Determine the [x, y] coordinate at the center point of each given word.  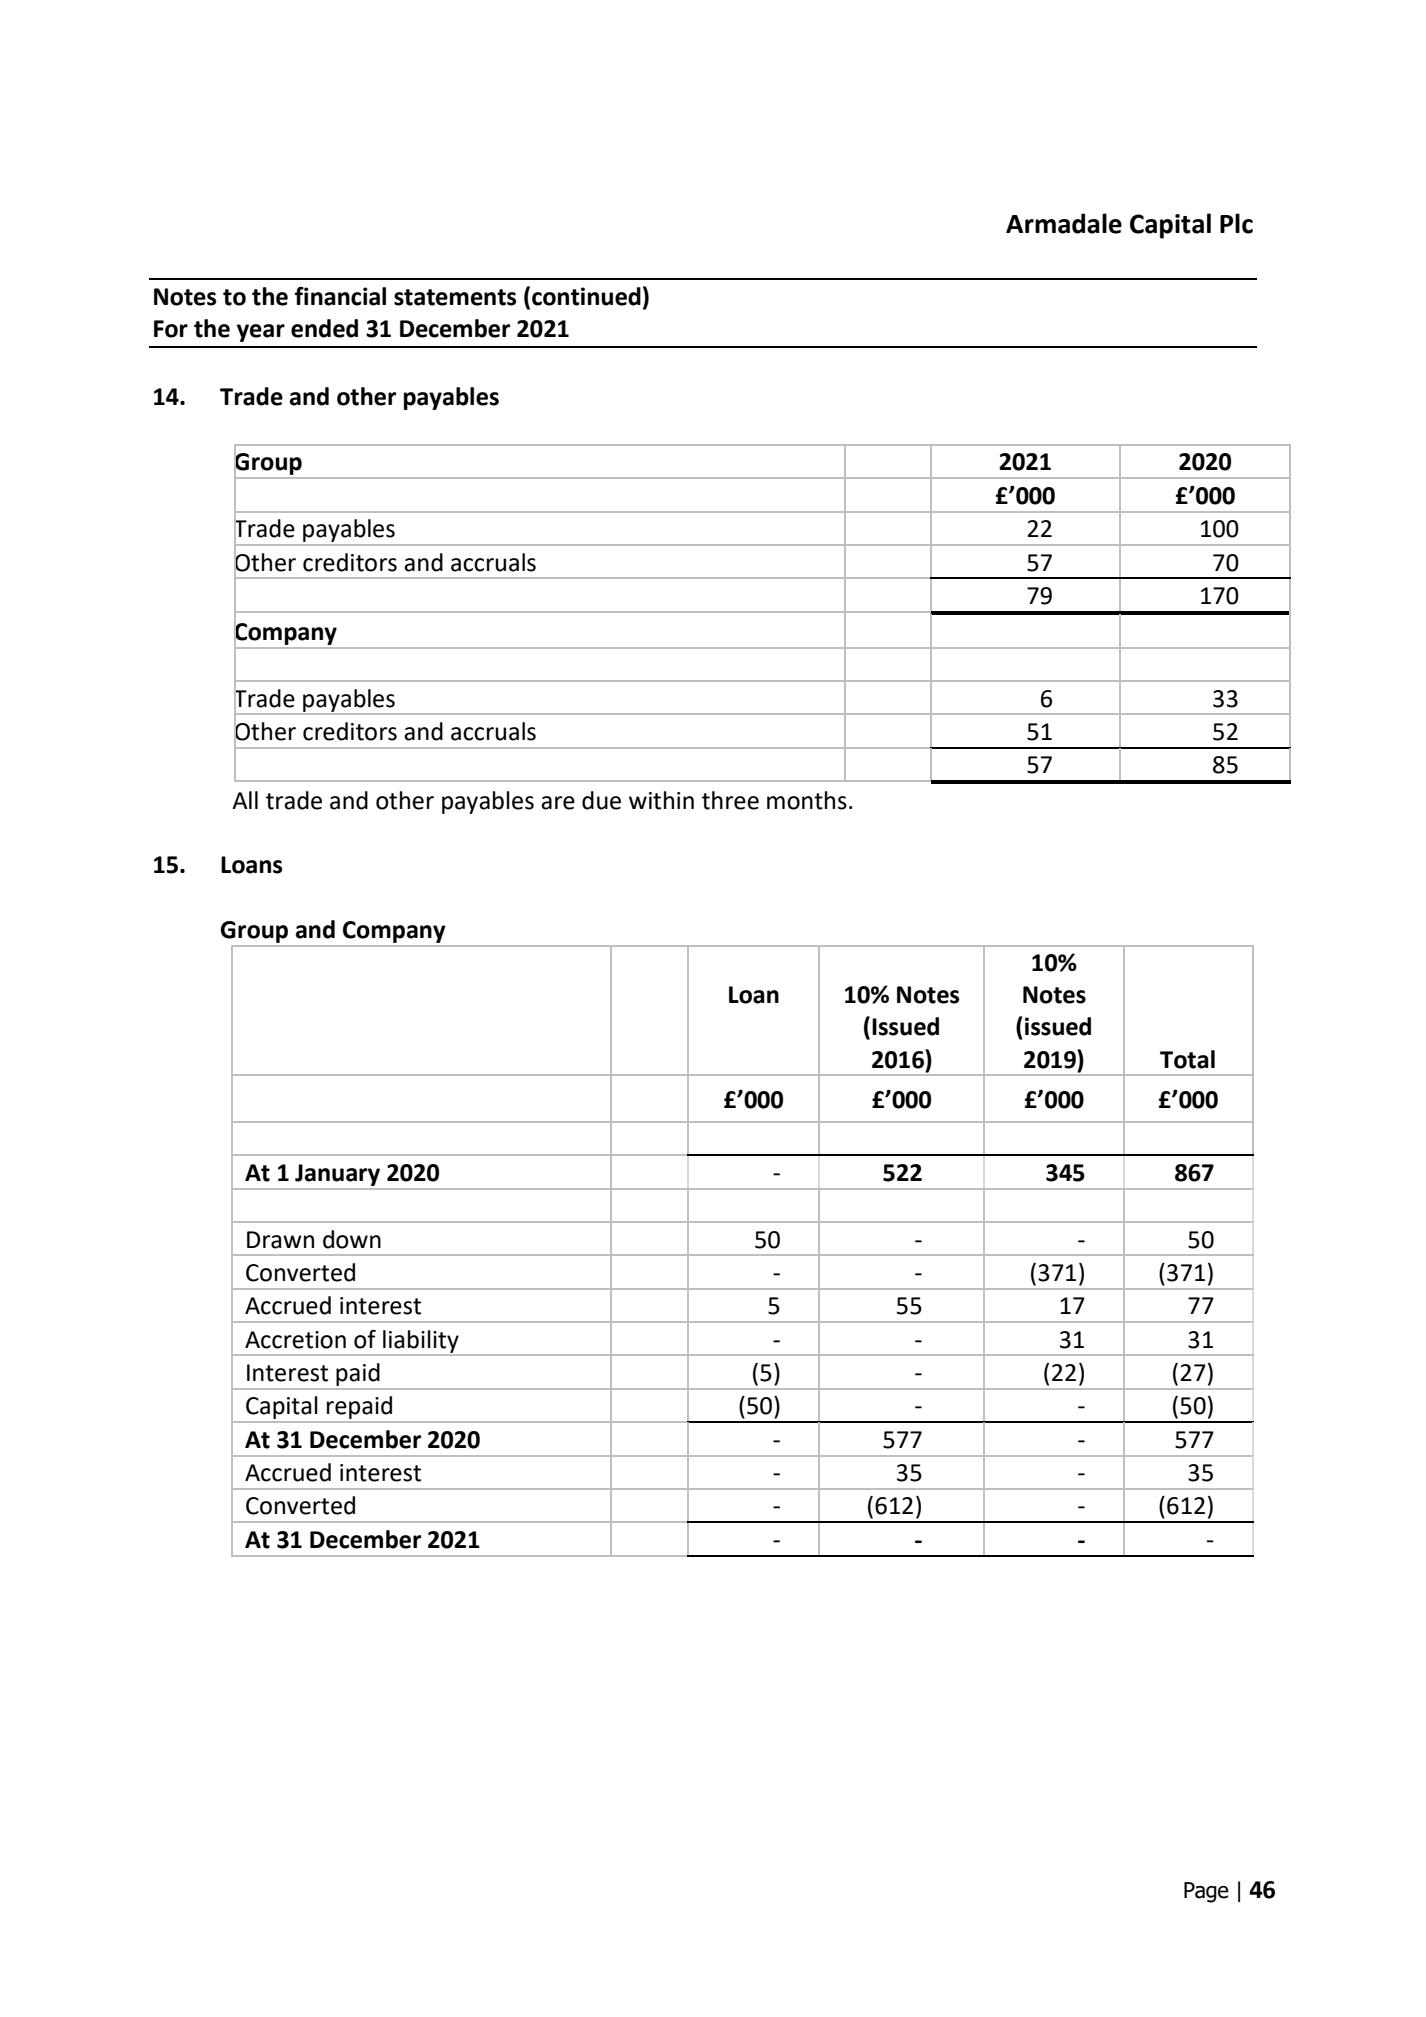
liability [421, 1342]
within [661, 800]
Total [1187, 1059]
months [807, 800]
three [730, 800]
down [352, 1239]
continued [586, 296]
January [337, 1175]
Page [1206, 1892]
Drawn [280, 1240]
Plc [1236, 223]
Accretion [295, 1340]
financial [340, 296]
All [245, 800]
